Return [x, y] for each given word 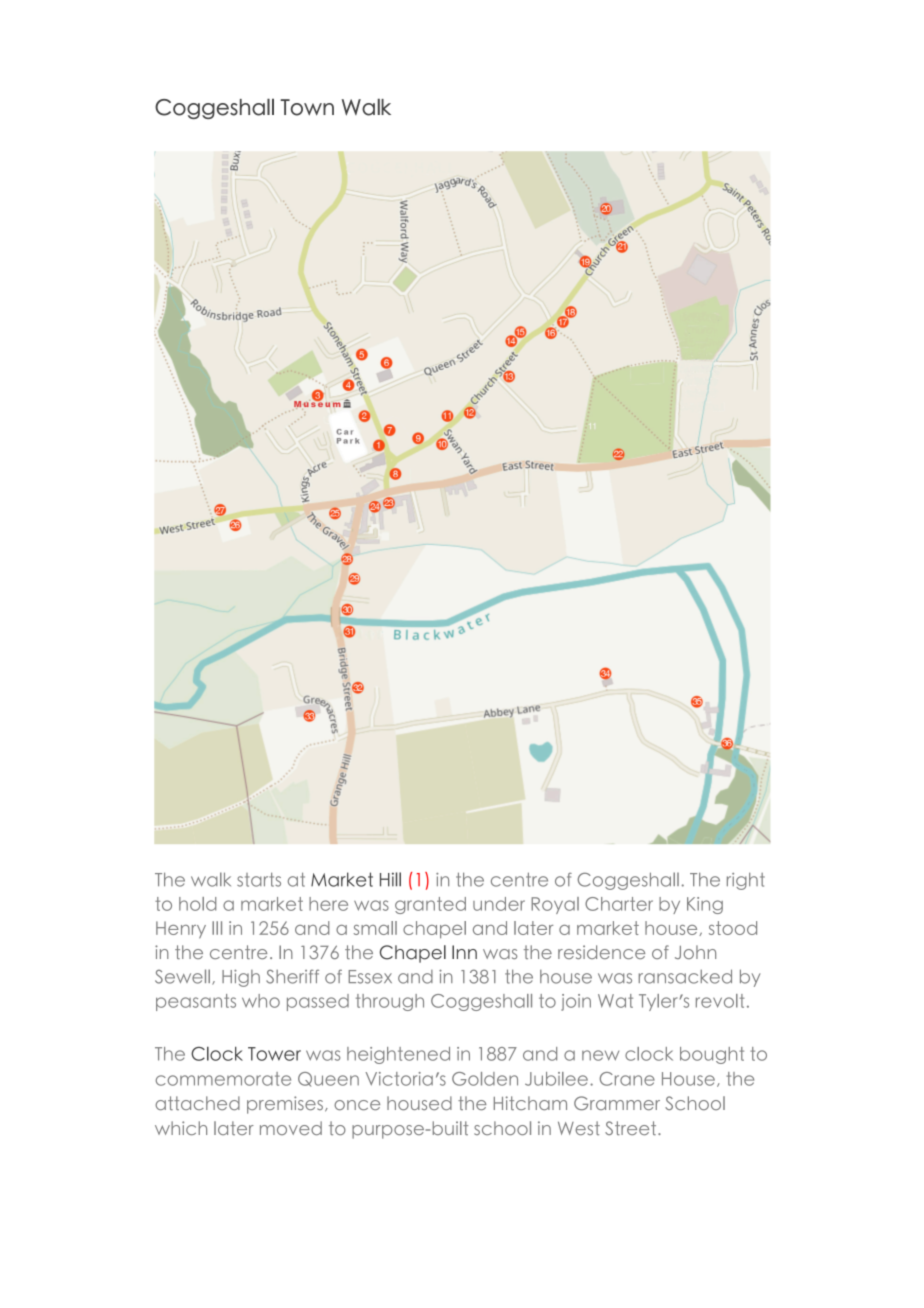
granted [430, 905]
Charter [619, 904]
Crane [627, 1079]
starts [259, 879]
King [705, 905]
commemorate [223, 1079]
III [217, 928]
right [746, 881]
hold [197, 904]
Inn [464, 952]
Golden [485, 1079]
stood [733, 928]
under [499, 904]
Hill [390, 879]
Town [307, 107]
